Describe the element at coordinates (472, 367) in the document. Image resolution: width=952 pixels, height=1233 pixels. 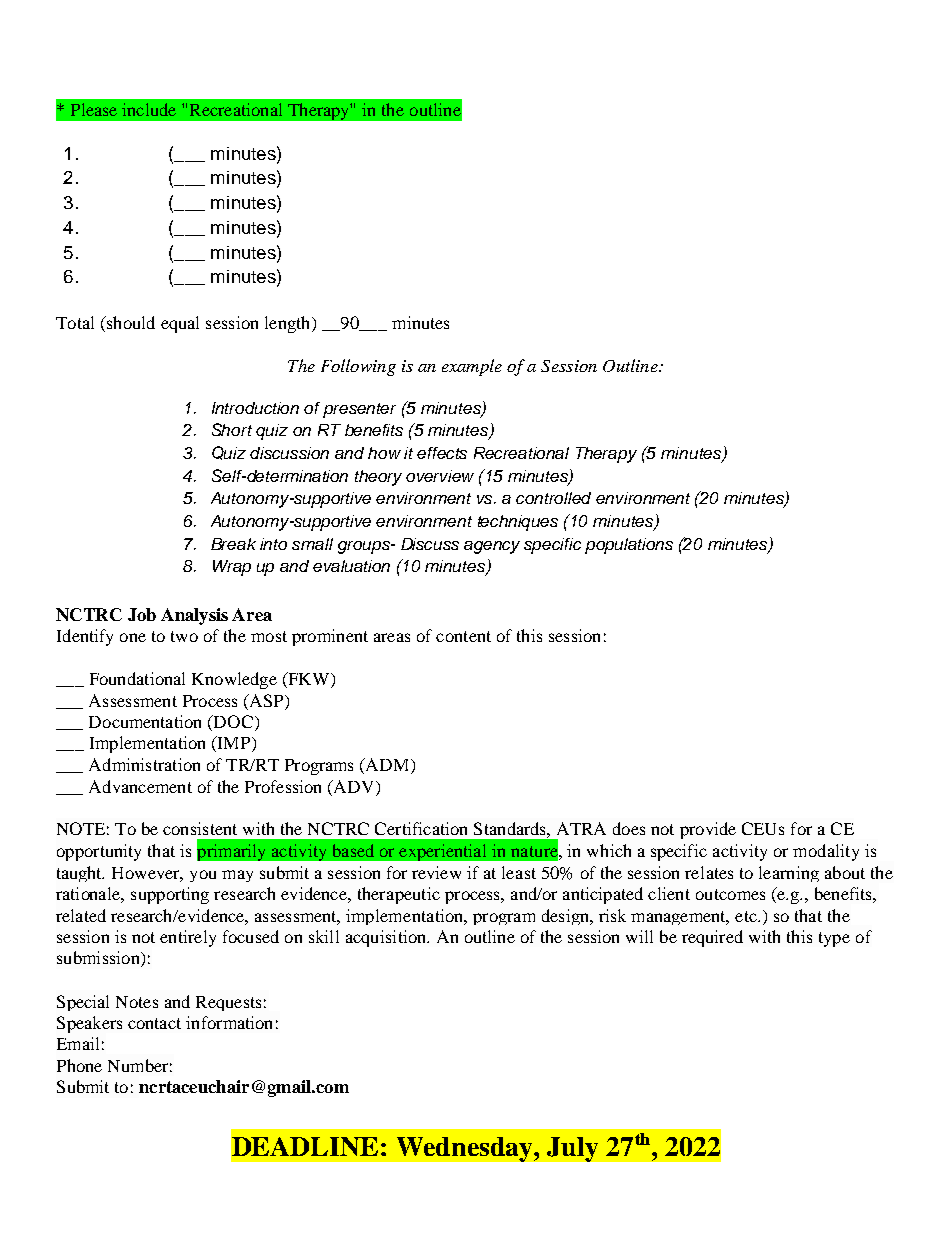
I see `example` at that location.
